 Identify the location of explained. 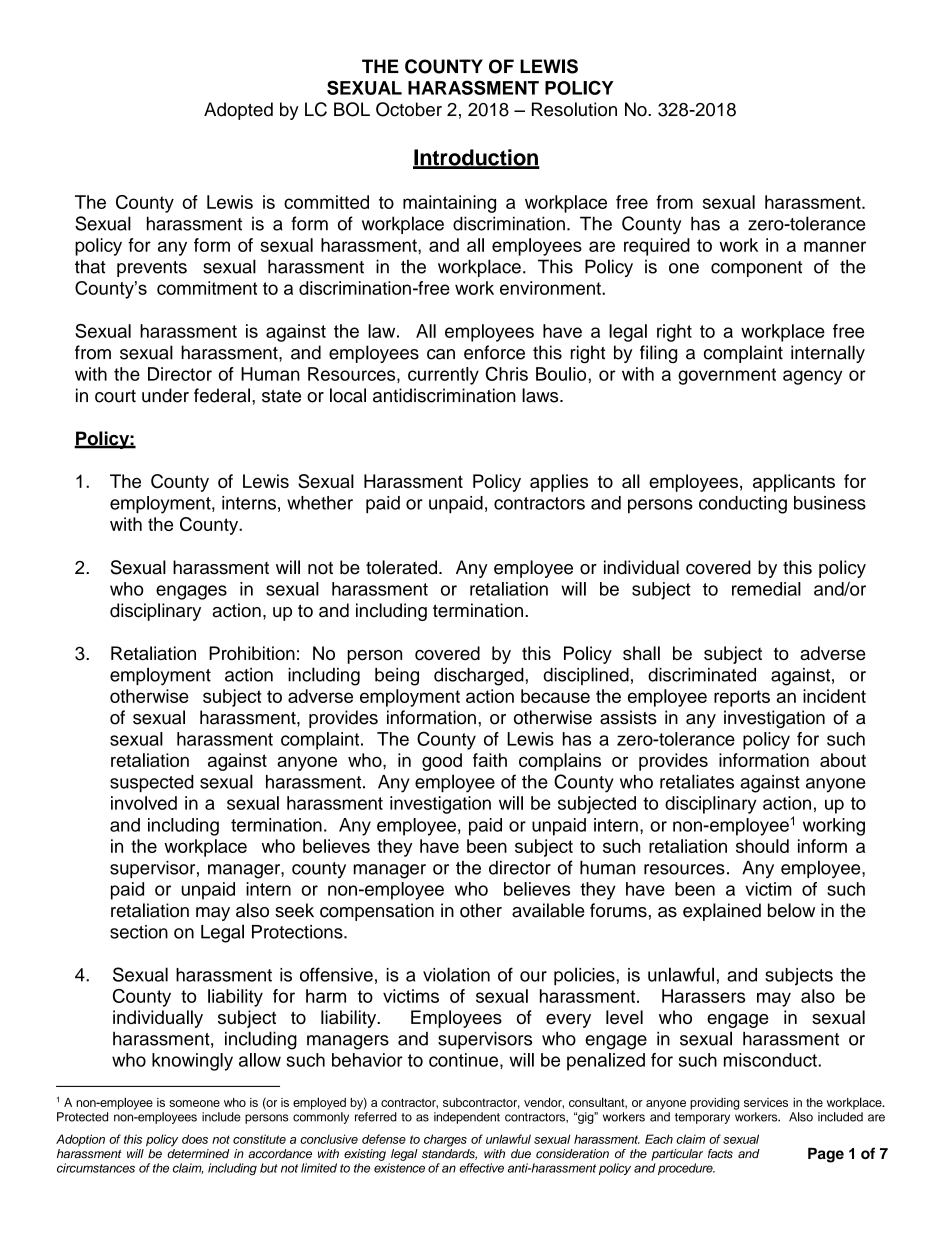
(722, 912).
